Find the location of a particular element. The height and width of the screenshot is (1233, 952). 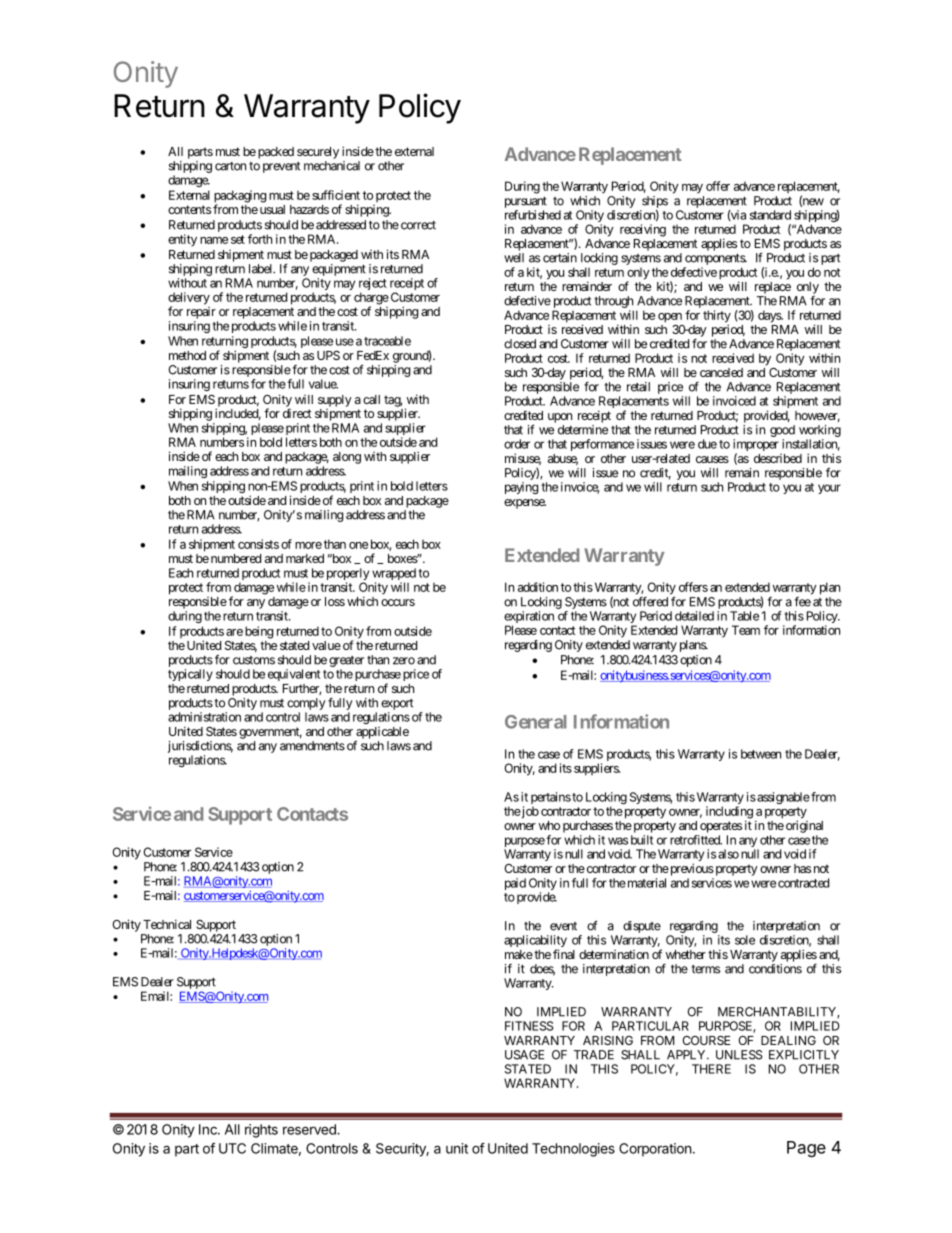

job is located at coordinates (529, 812).
